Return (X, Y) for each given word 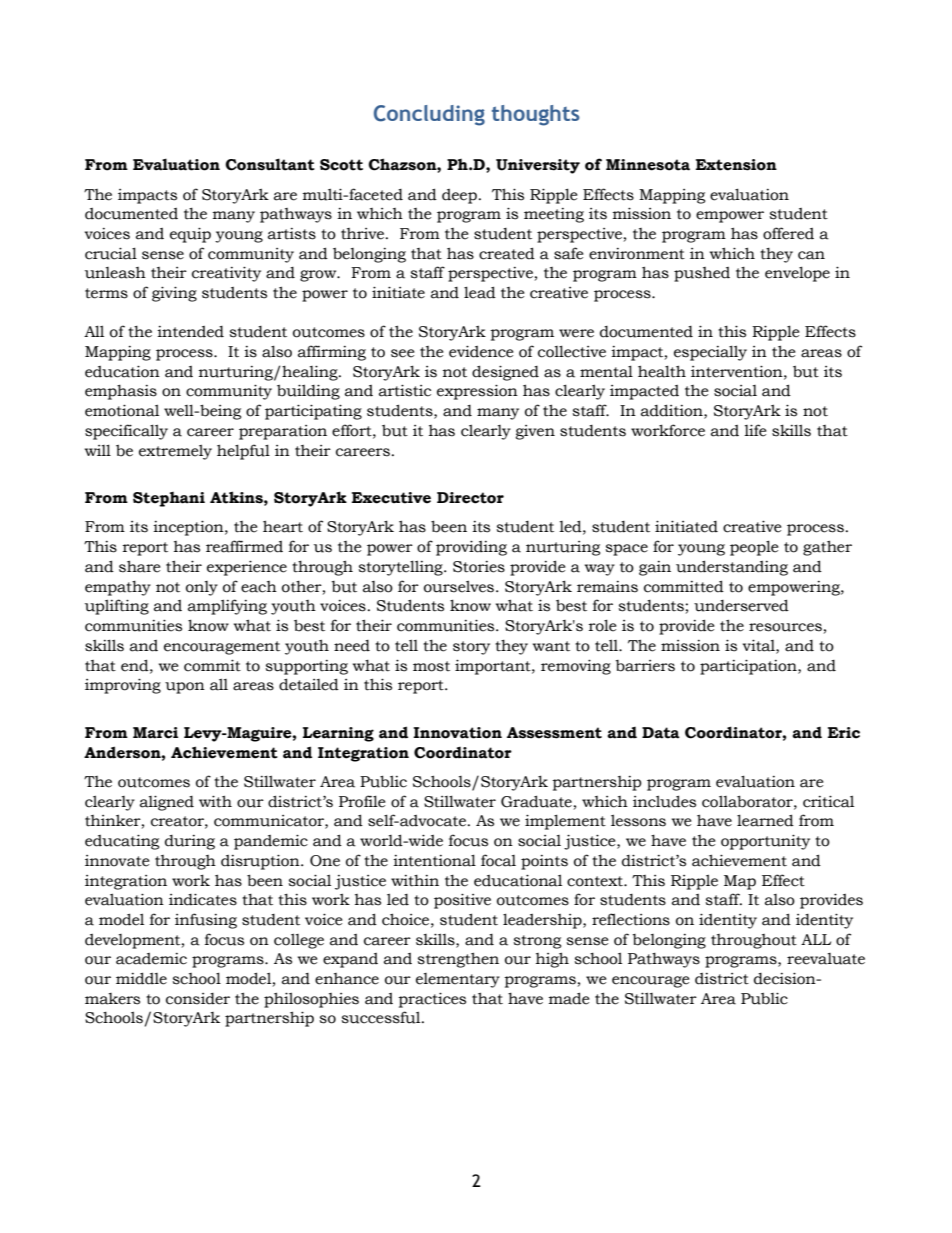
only (202, 588)
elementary (458, 980)
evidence (481, 351)
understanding (732, 568)
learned (765, 820)
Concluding (429, 115)
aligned (167, 803)
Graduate (536, 801)
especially (710, 353)
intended (190, 332)
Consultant (270, 164)
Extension (736, 165)
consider (198, 999)
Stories (479, 567)
